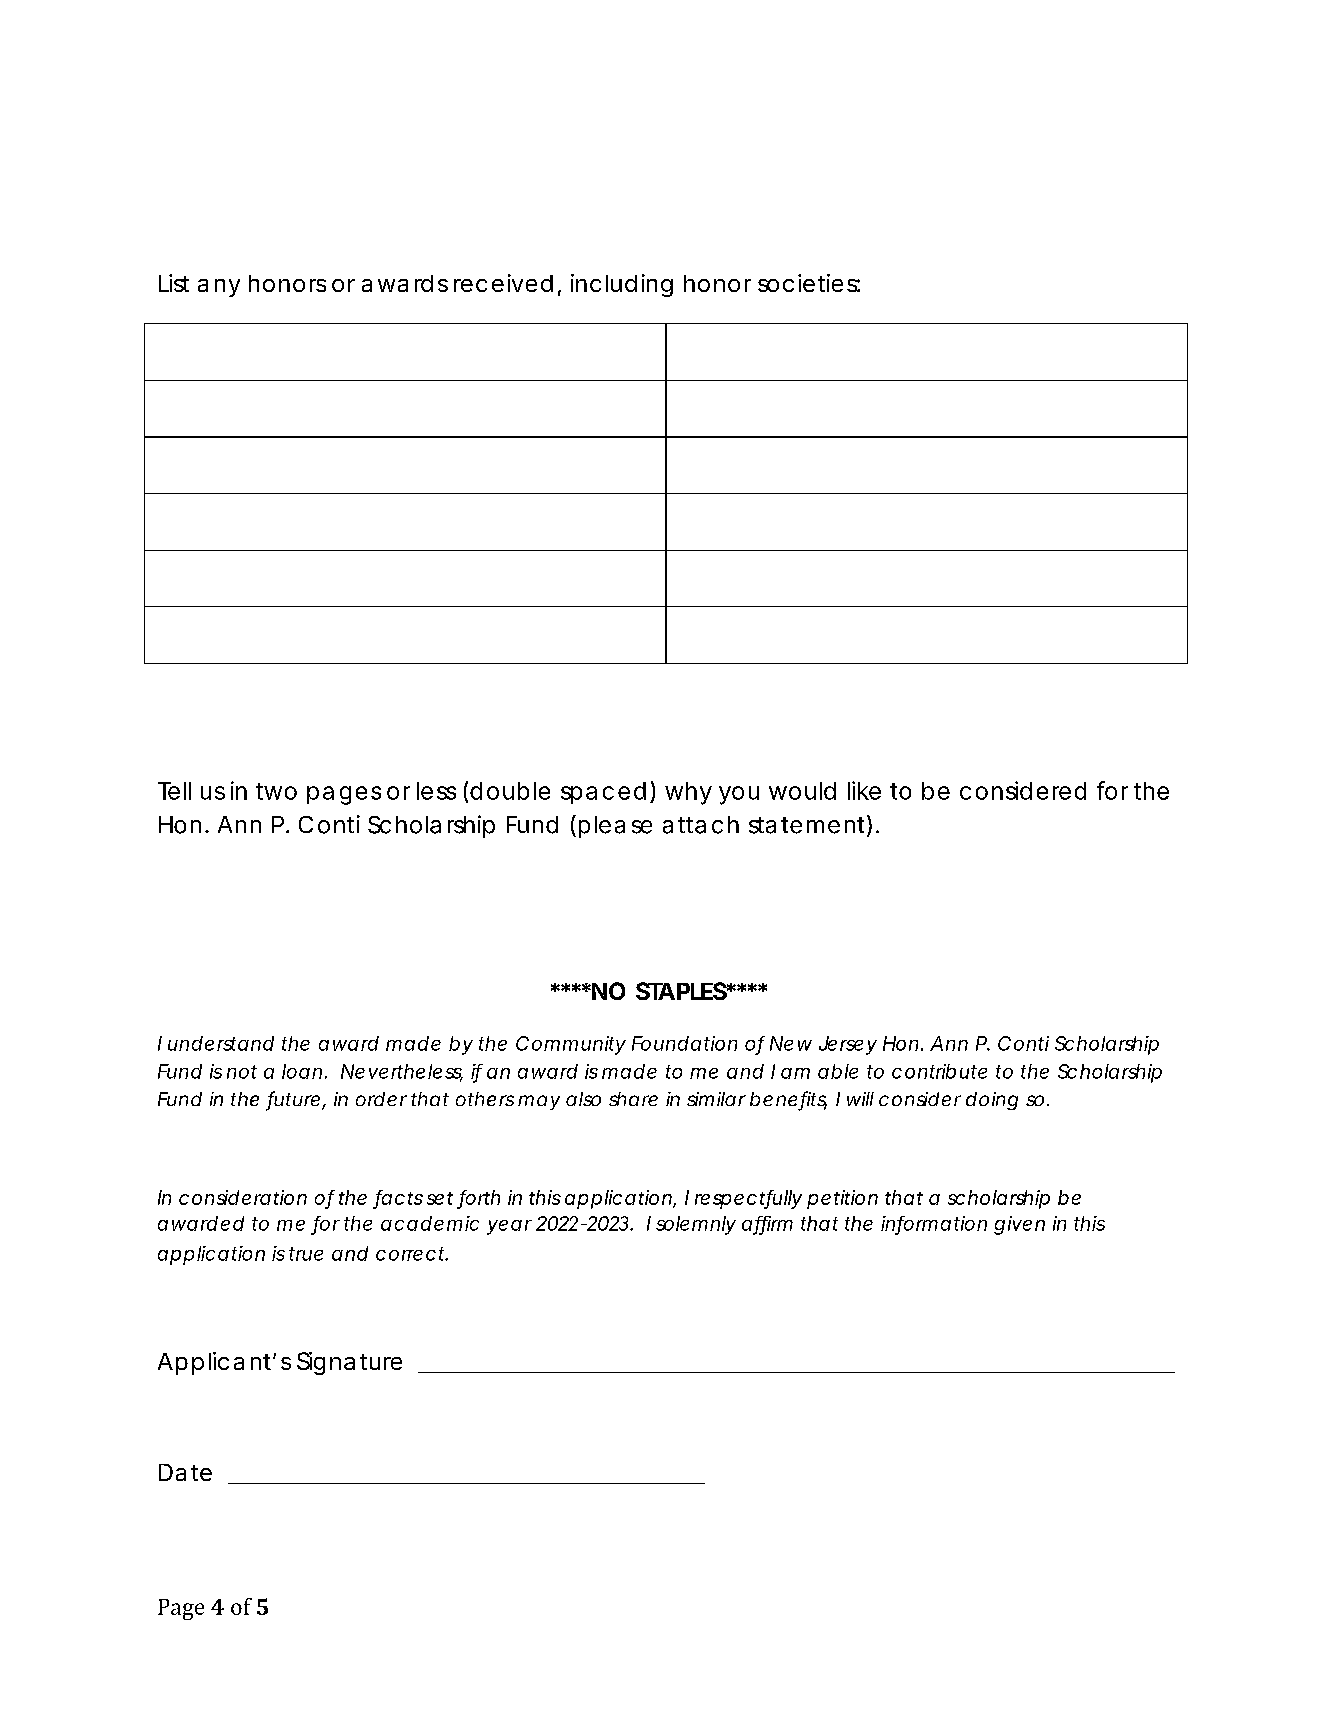 This screenshot has width=1332, height=1724. I want to click on Date, so click(185, 1472).
